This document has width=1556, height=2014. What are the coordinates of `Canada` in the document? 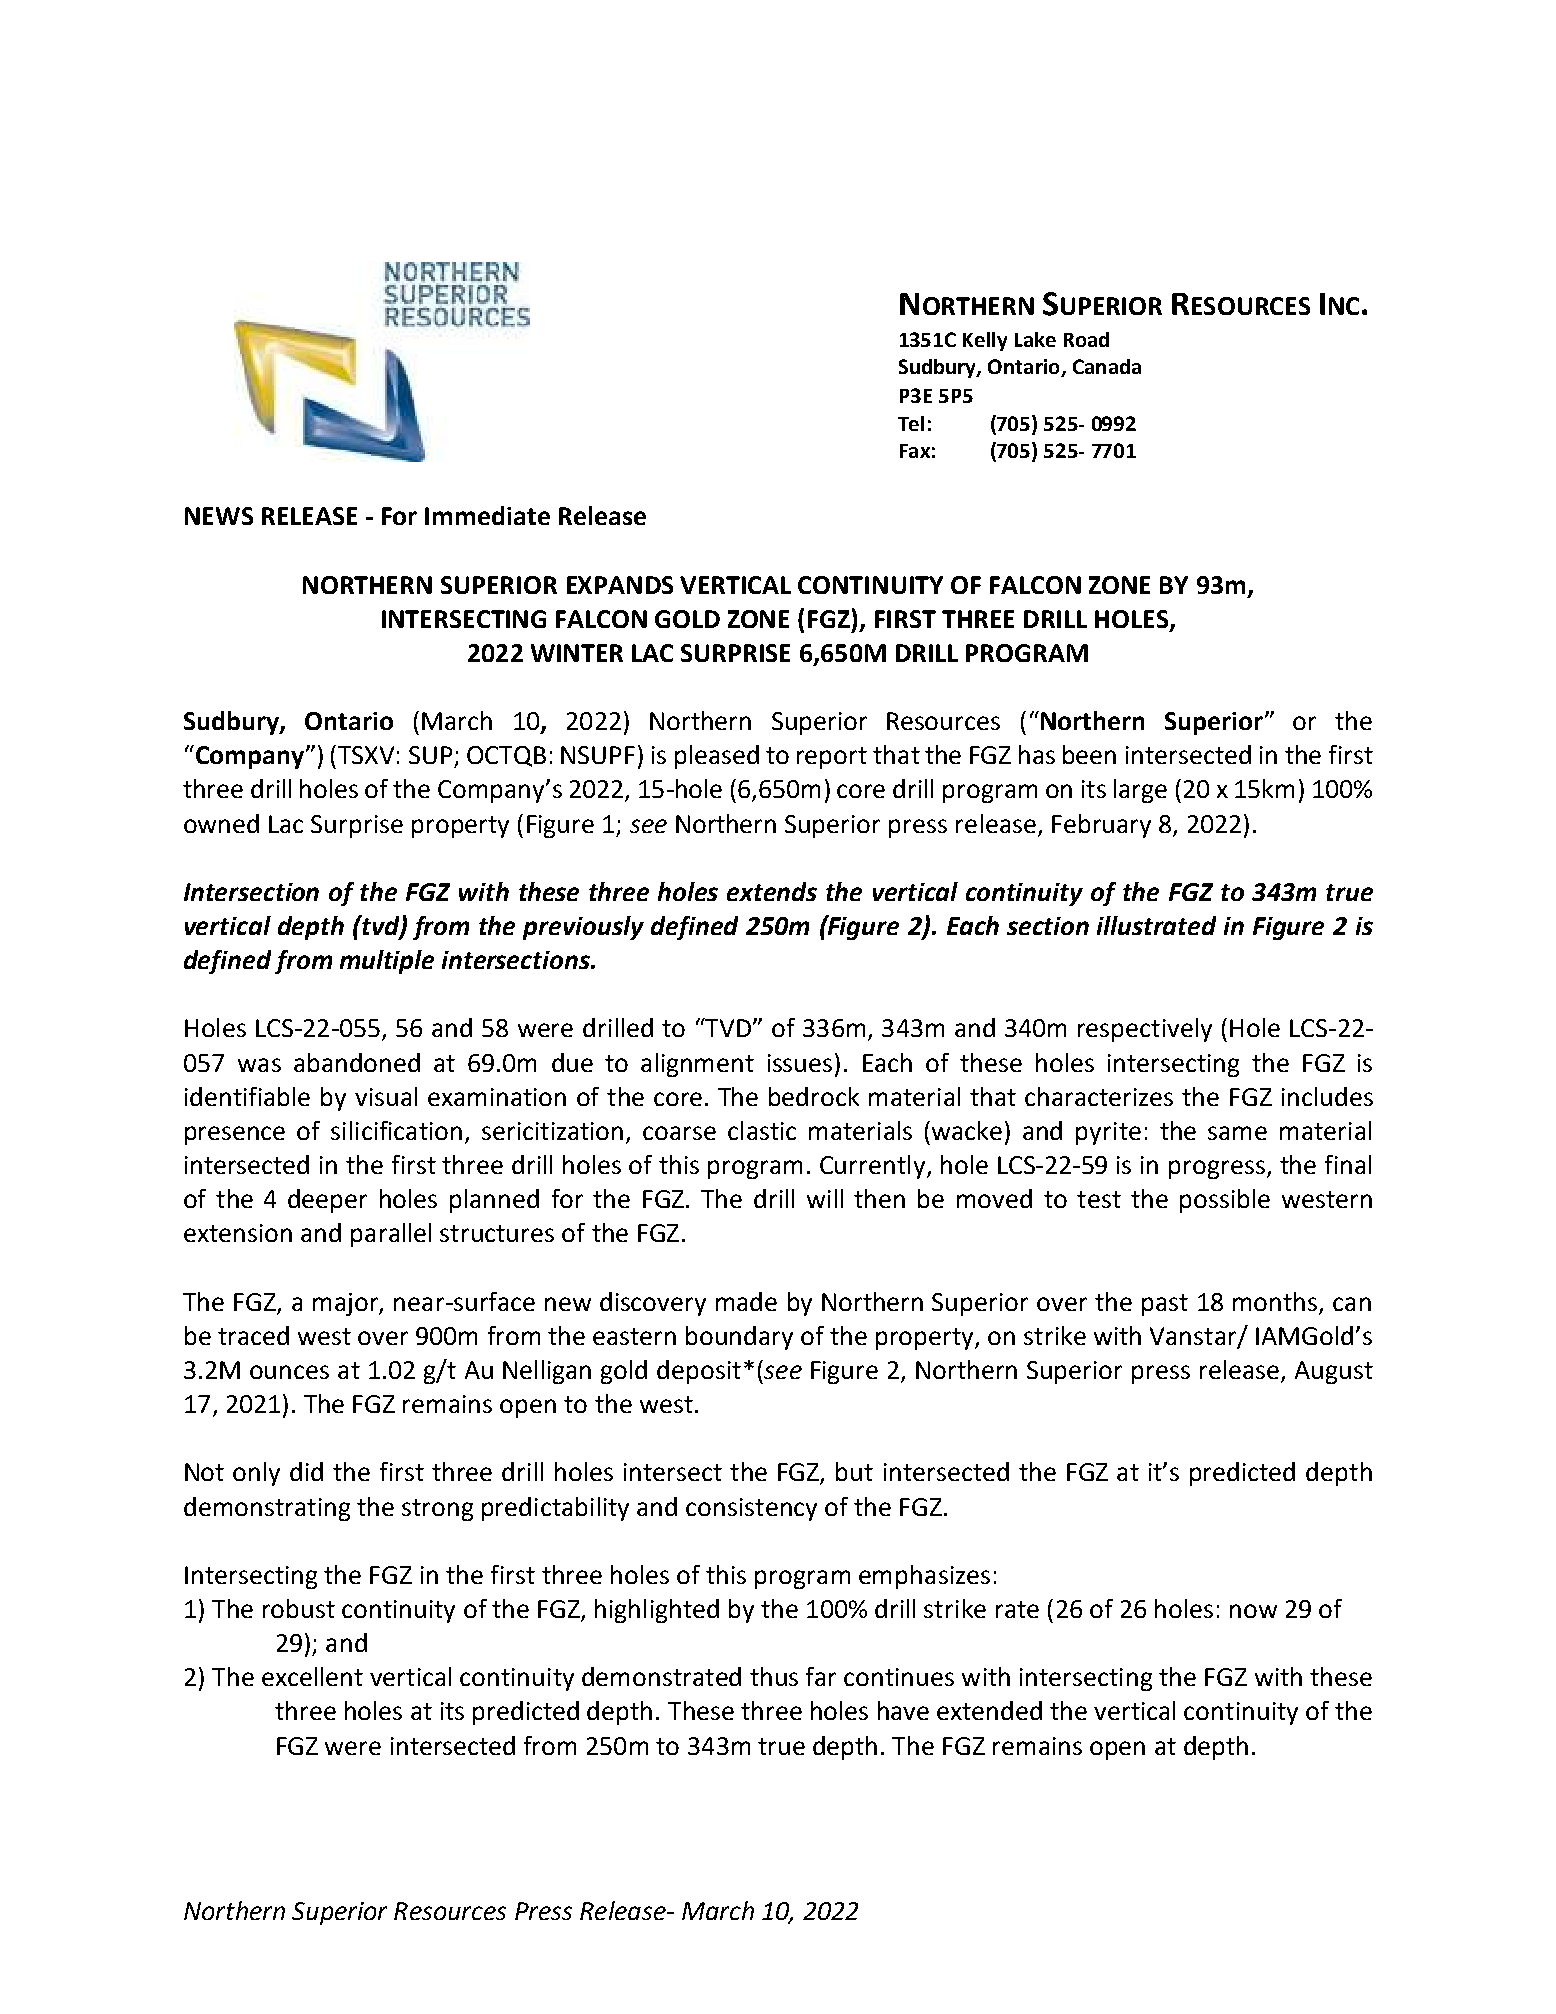 It's located at (1107, 366).
